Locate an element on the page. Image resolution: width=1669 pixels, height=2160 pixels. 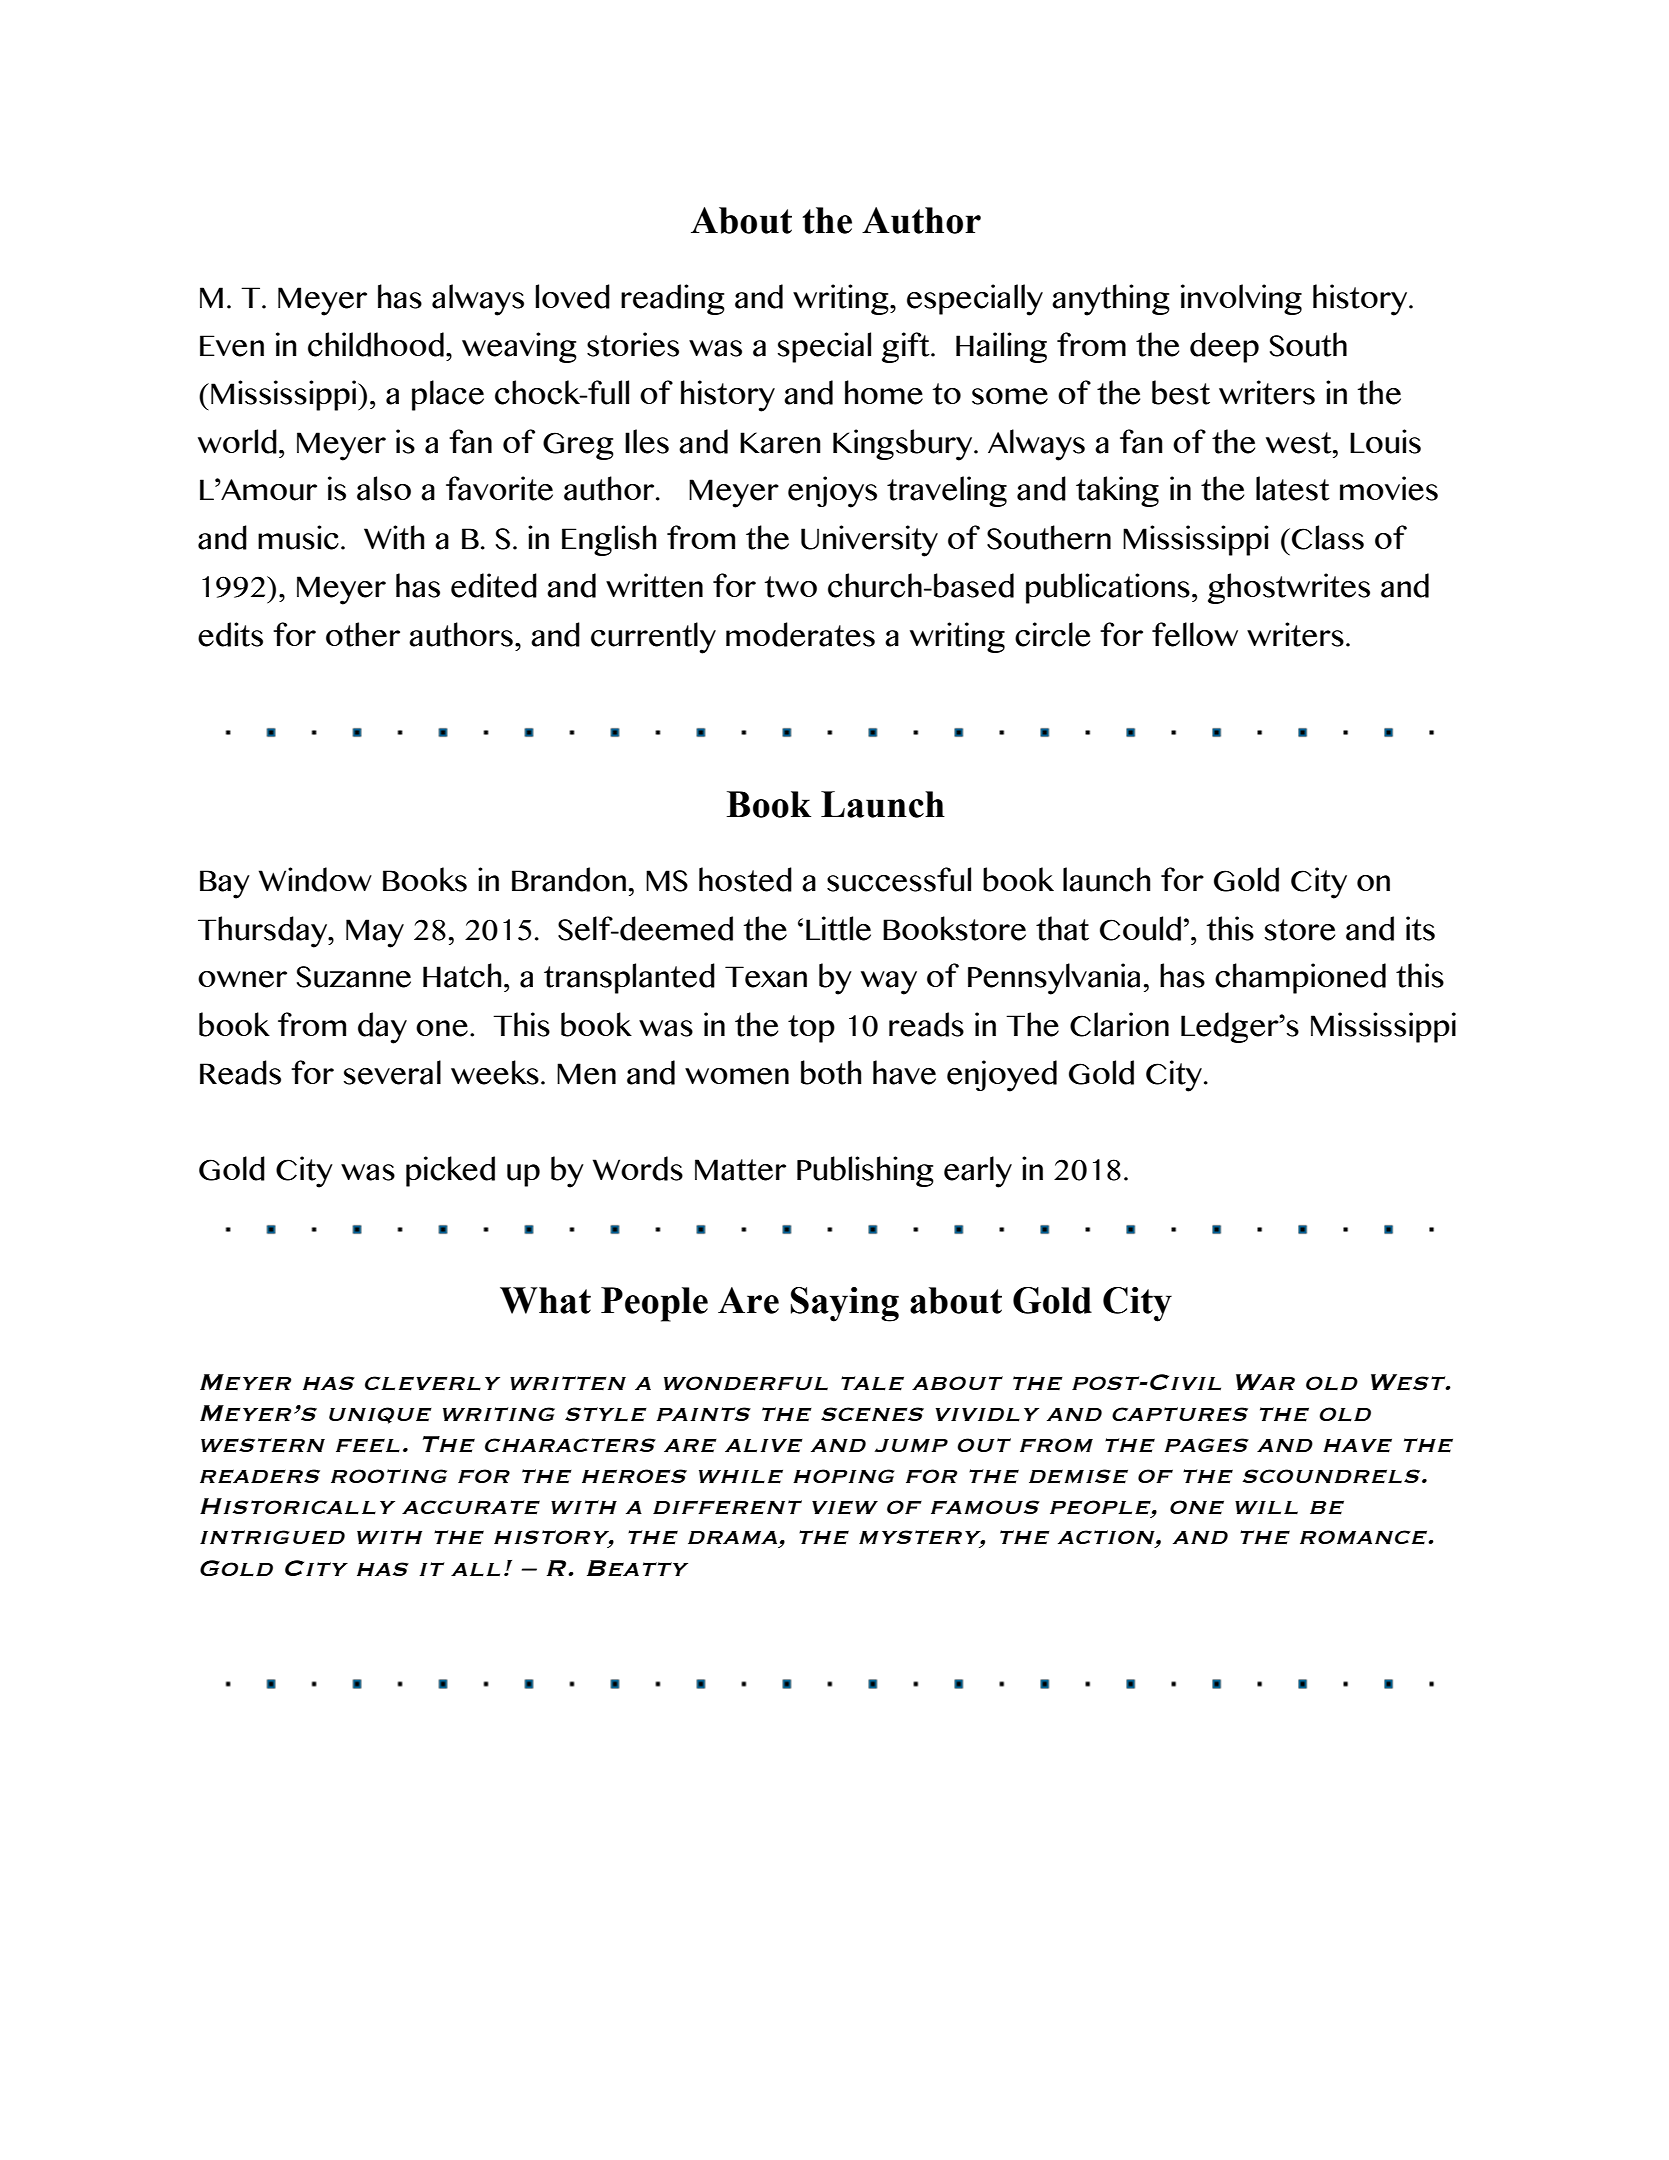
early is located at coordinates (978, 1172).
